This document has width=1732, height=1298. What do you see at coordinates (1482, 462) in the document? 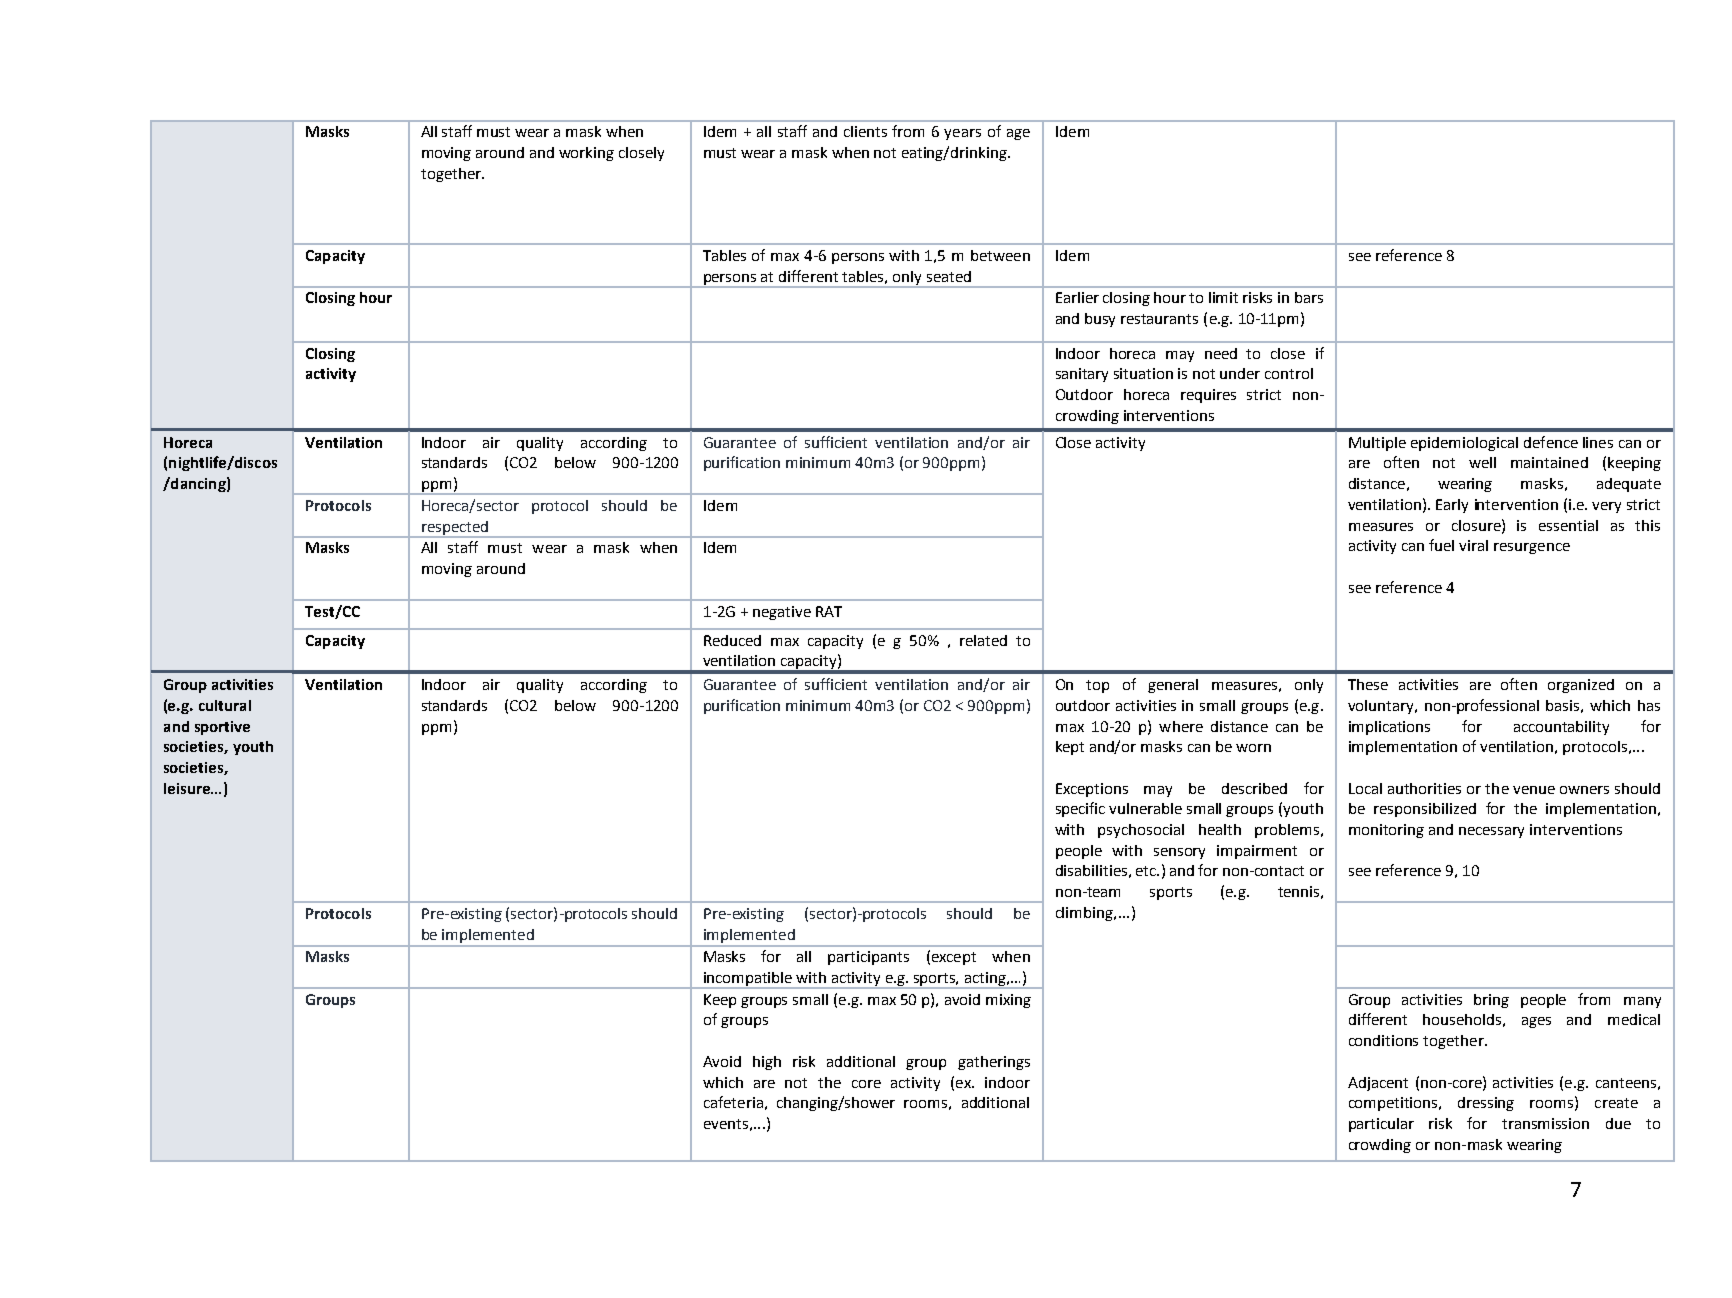
I see `well` at bounding box center [1482, 462].
